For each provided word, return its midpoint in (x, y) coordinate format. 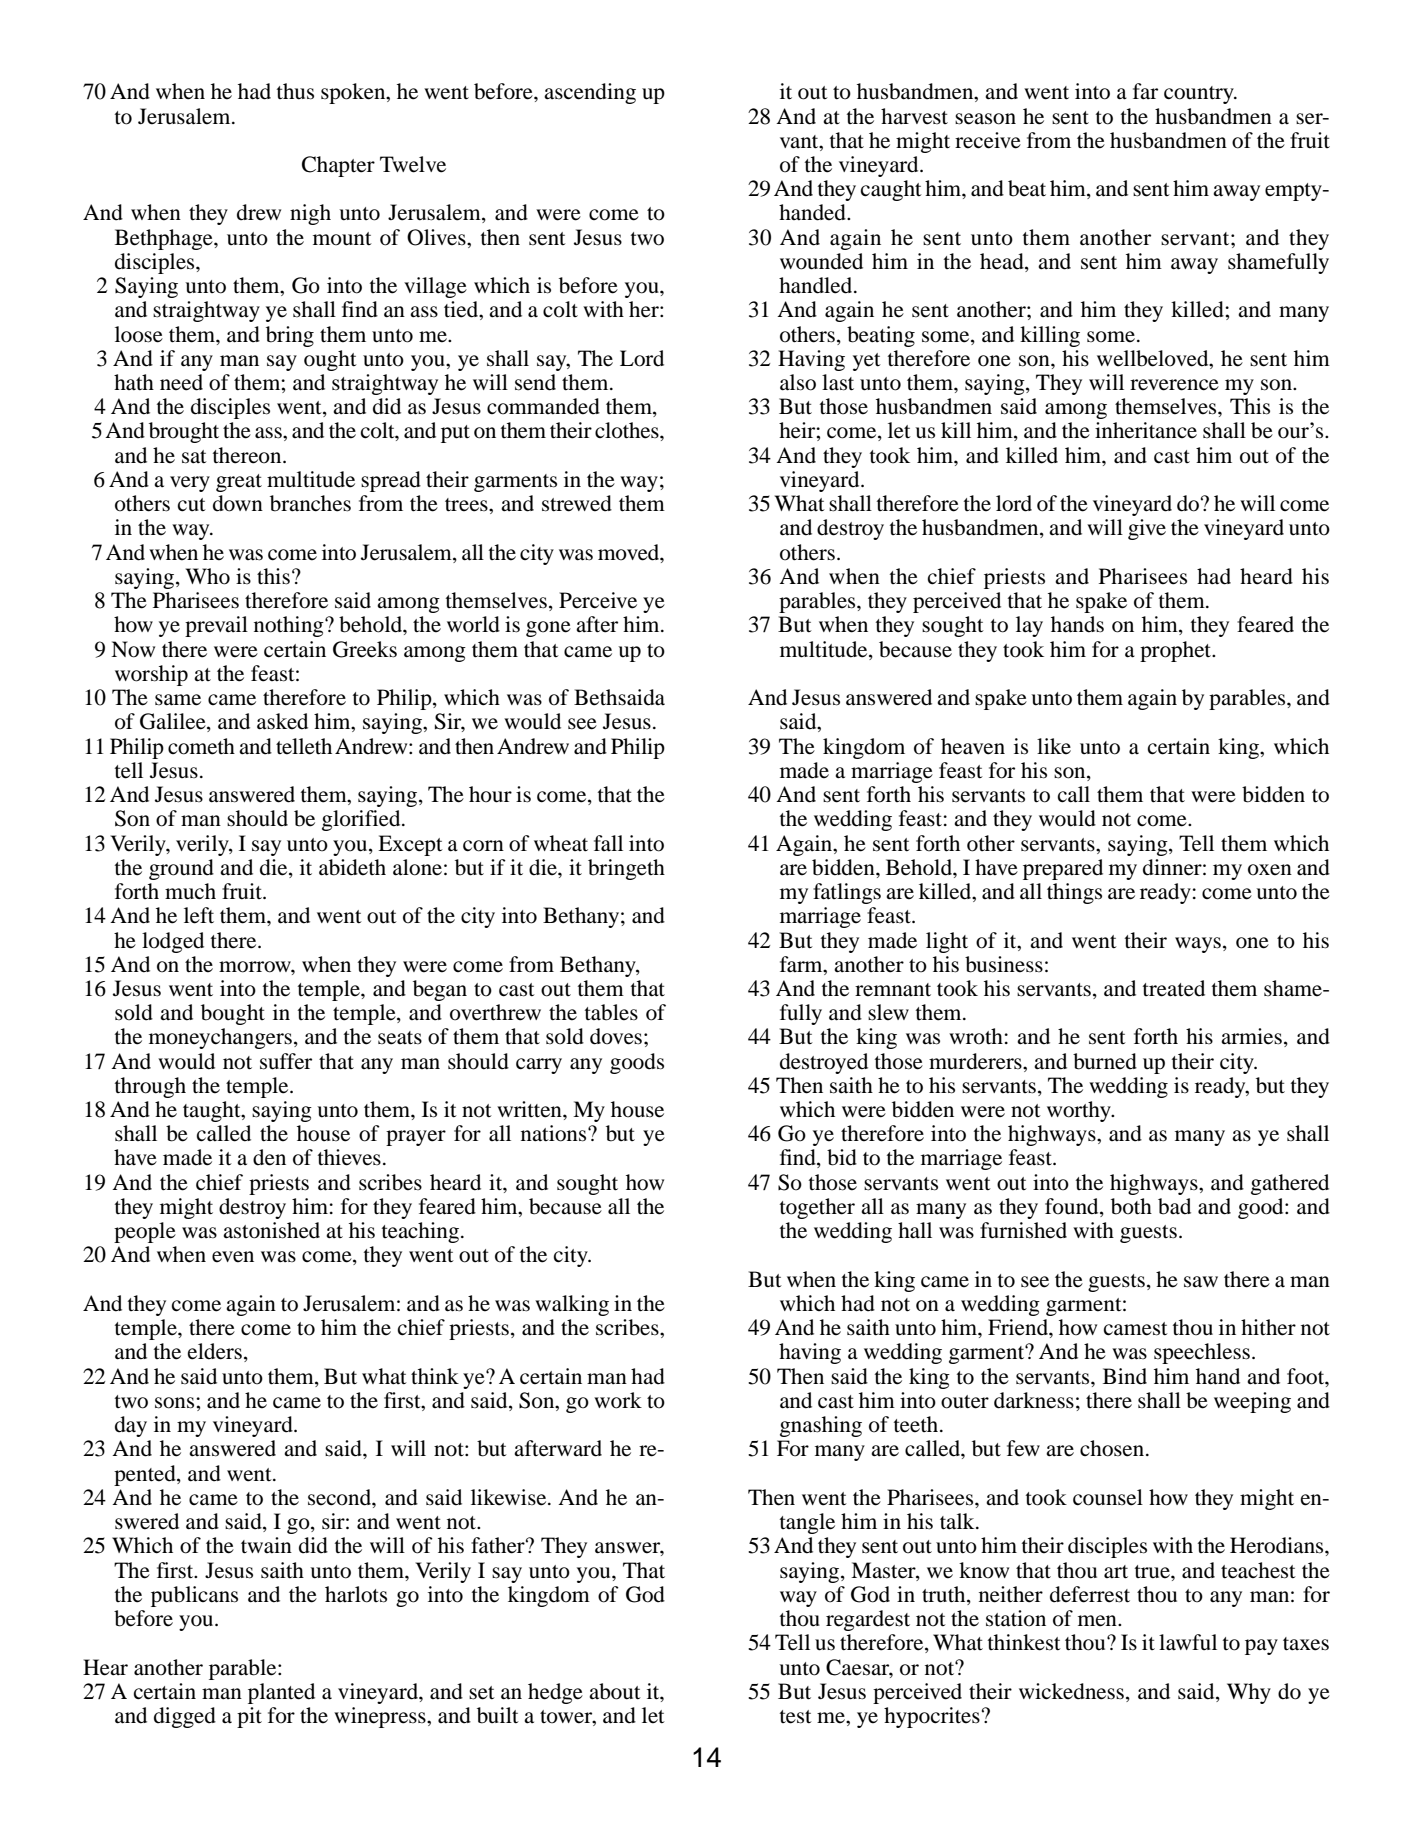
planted (281, 1693)
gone (548, 629)
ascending (590, 93)
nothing (290, 626)
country (1200, 95)
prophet (1177, 651)
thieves (349, 1157)
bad (1174, 1206)
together (817, 1208)
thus (295, 91)
